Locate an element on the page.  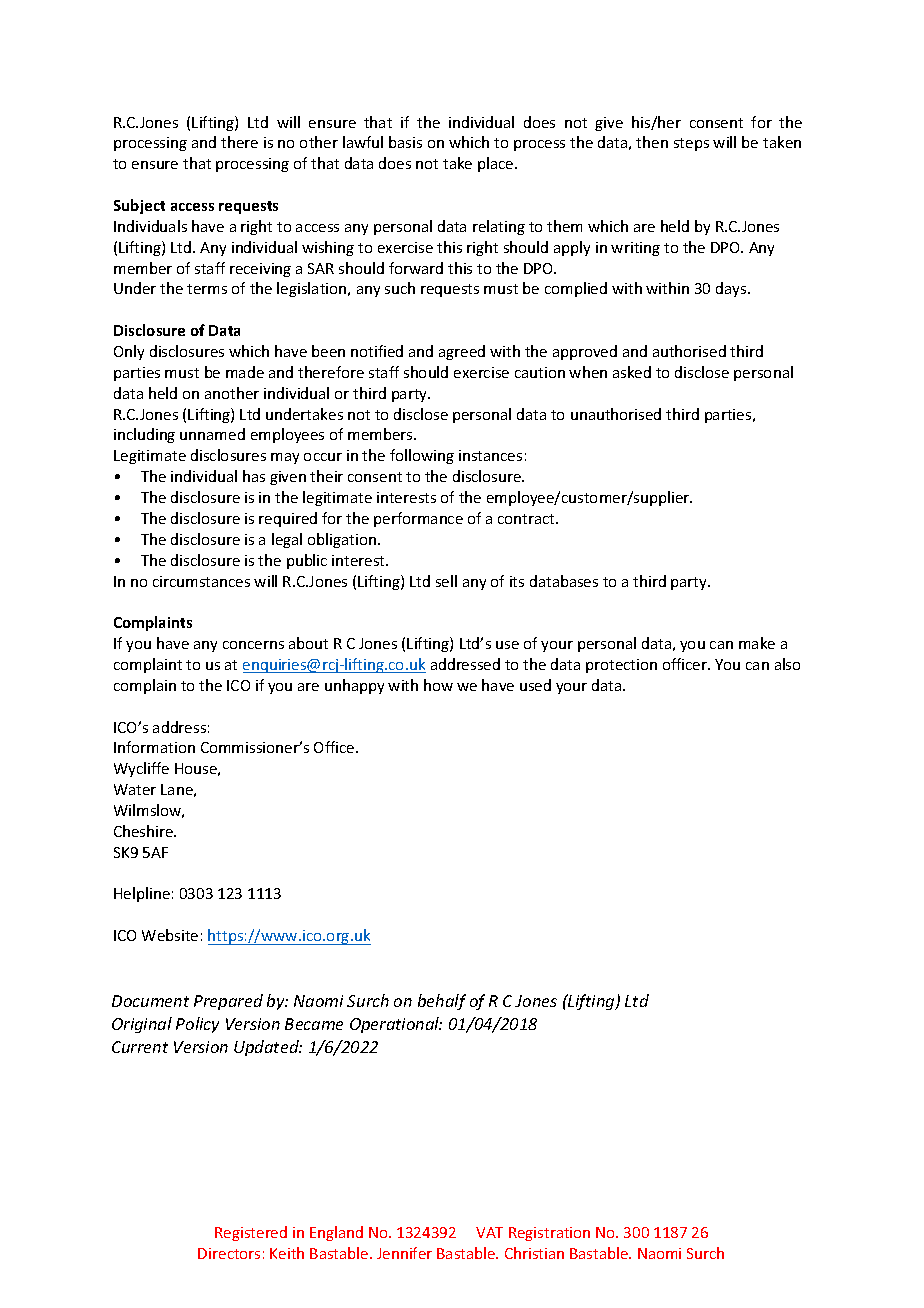
Directors is located at coordinates (229, 1253).
